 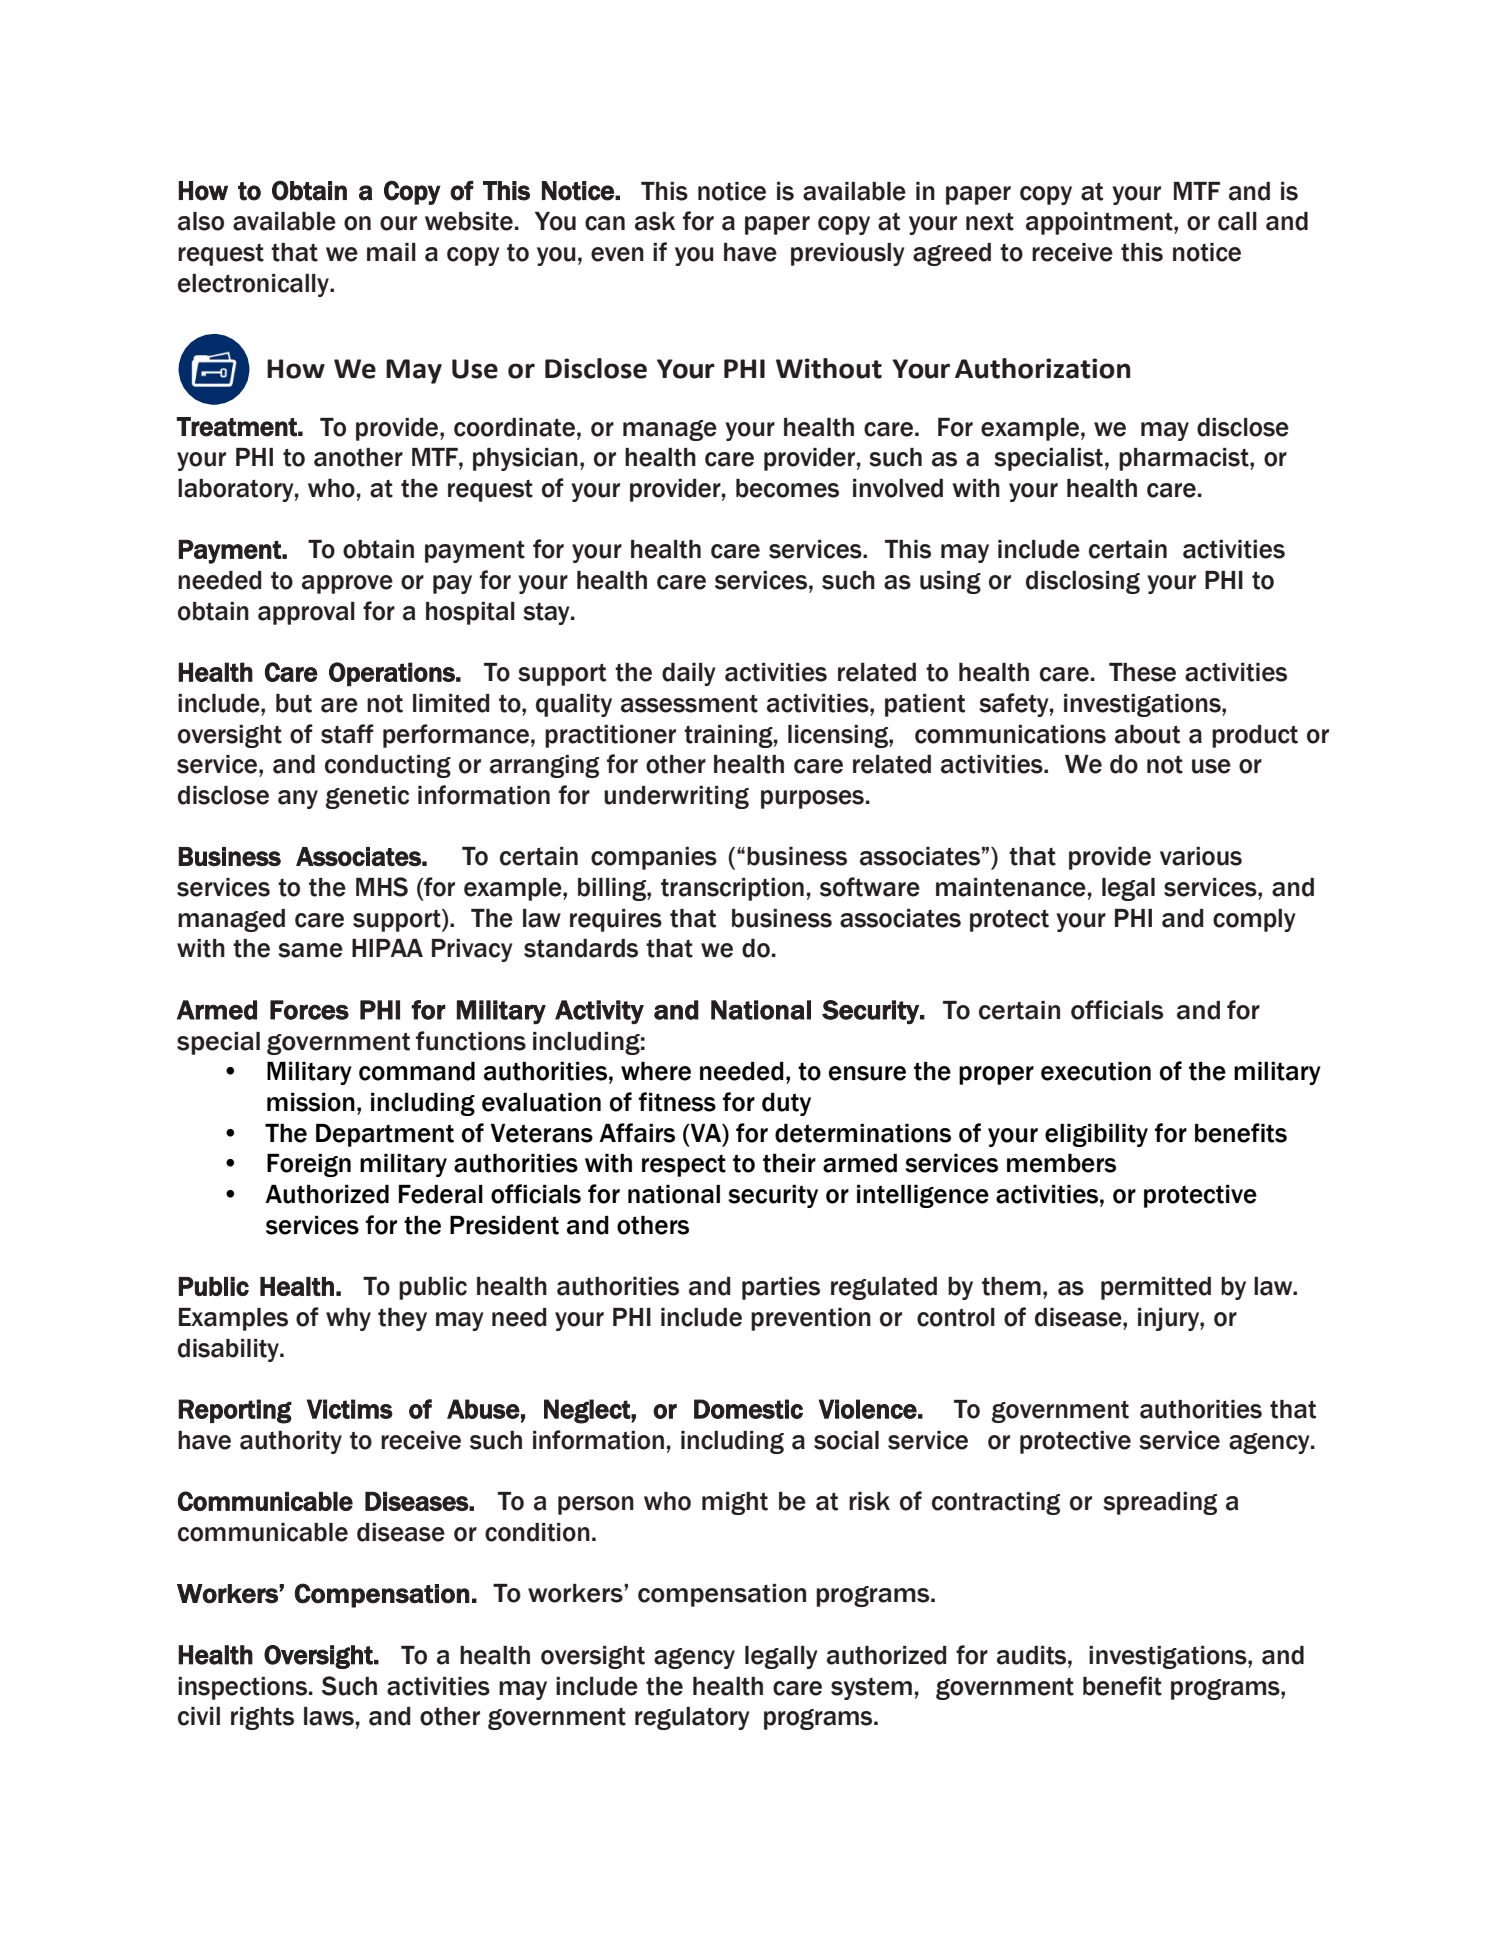 I want to click on disclosing, so click(x=1083, y=582).
